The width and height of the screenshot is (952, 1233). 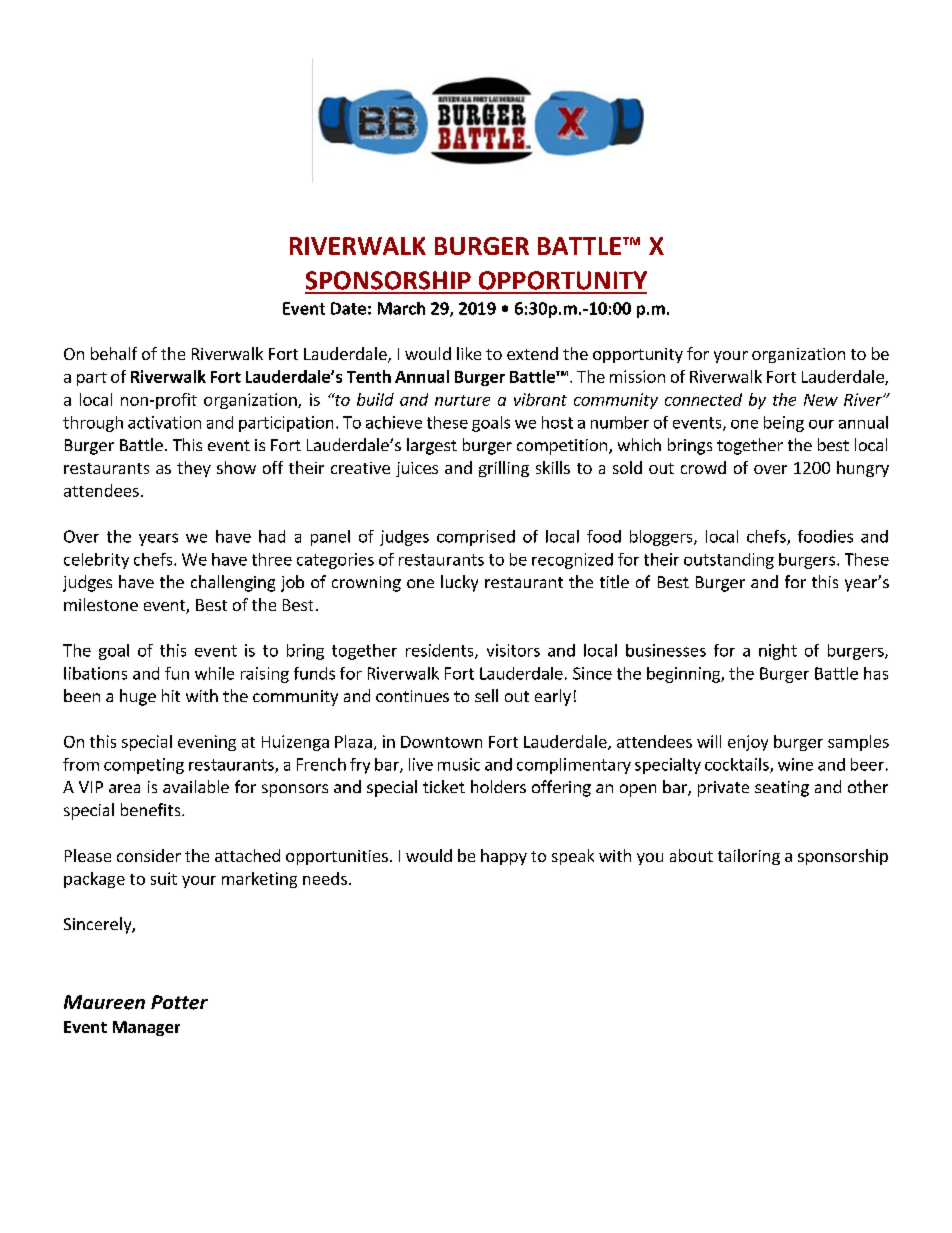 I want to click on while, so click(x=214, y=673).
